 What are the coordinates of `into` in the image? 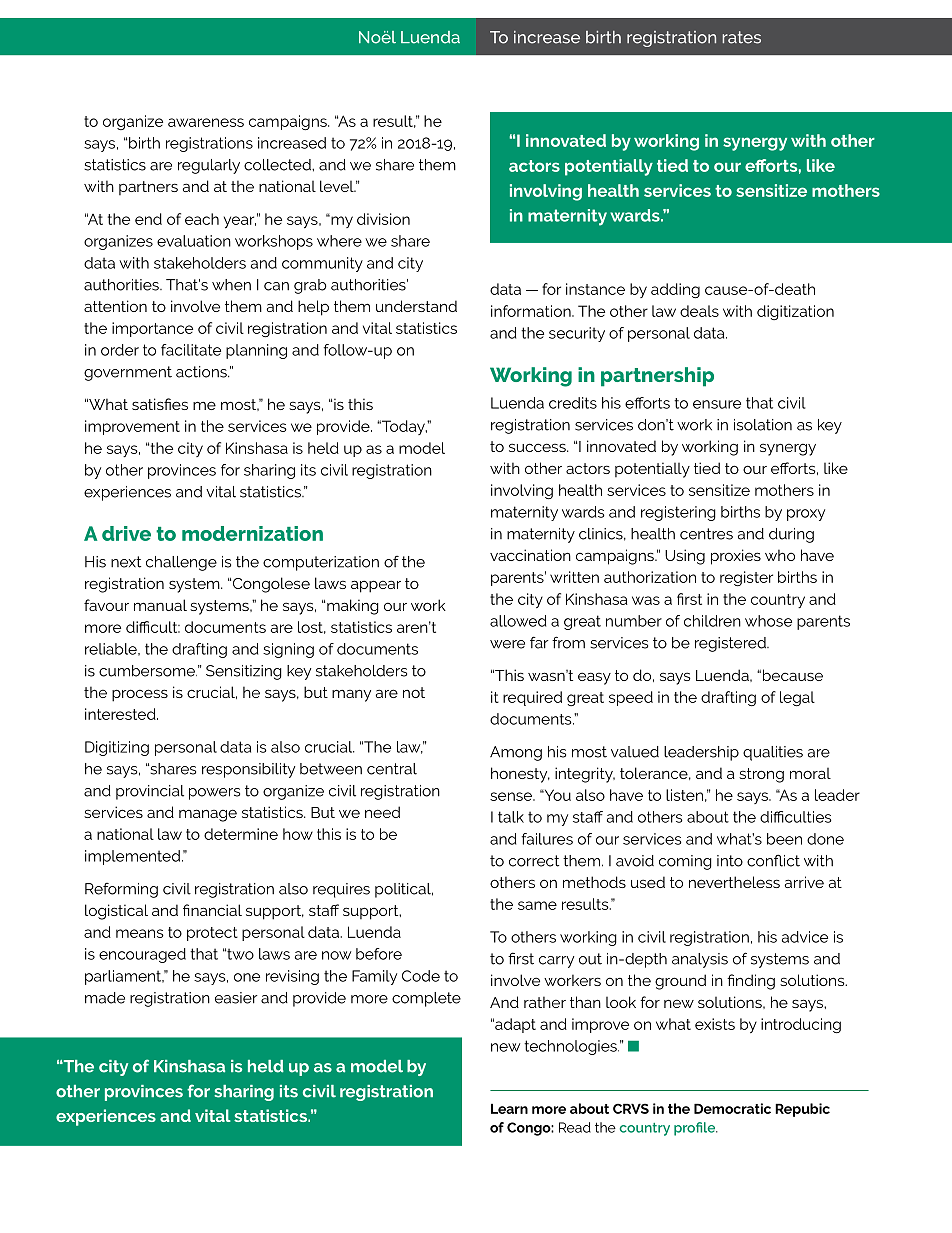 It's located at (730, 861).
